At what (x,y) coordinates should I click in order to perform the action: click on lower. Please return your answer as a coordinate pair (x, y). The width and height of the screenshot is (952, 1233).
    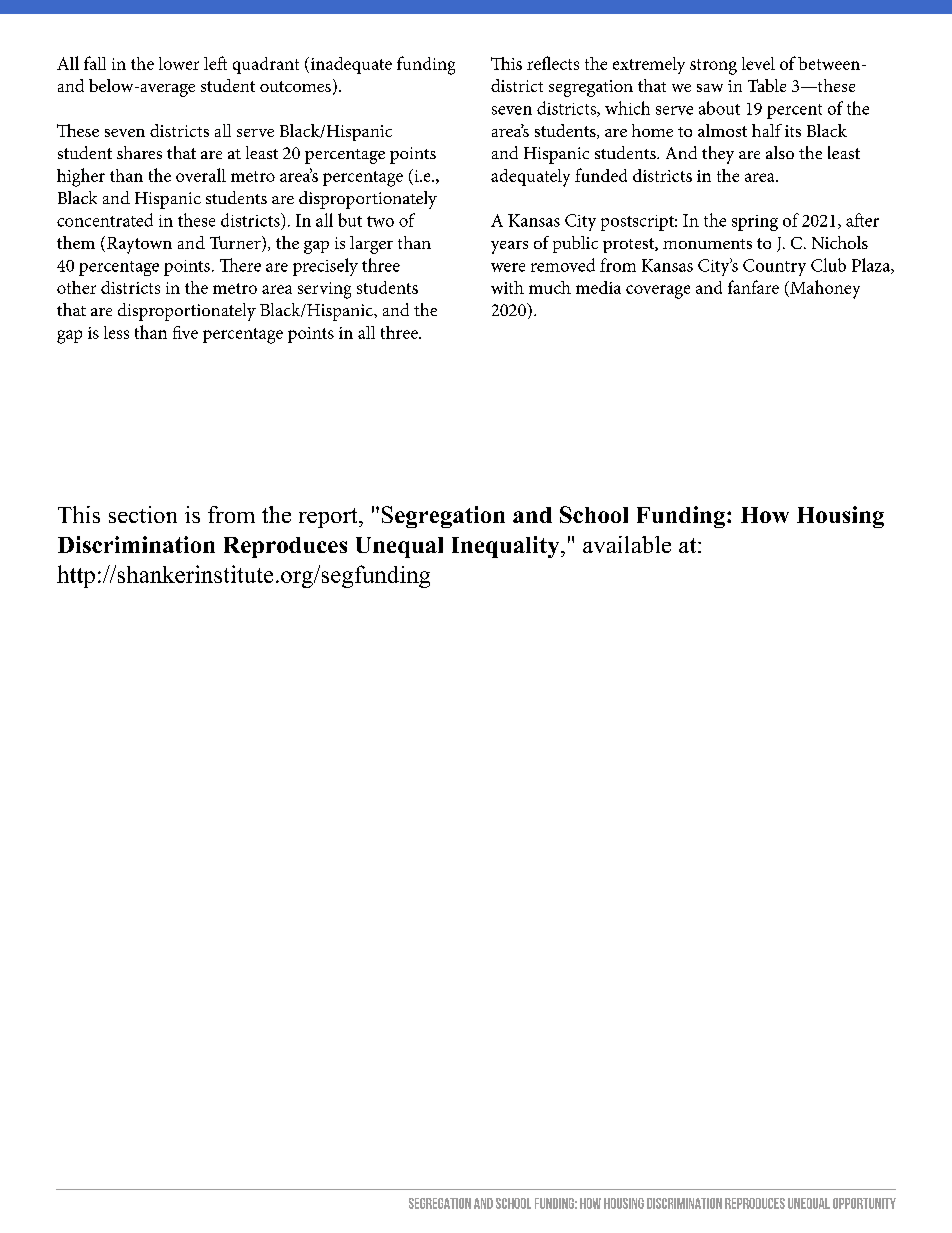
    Looking at the image, I should click on (179, 63).
